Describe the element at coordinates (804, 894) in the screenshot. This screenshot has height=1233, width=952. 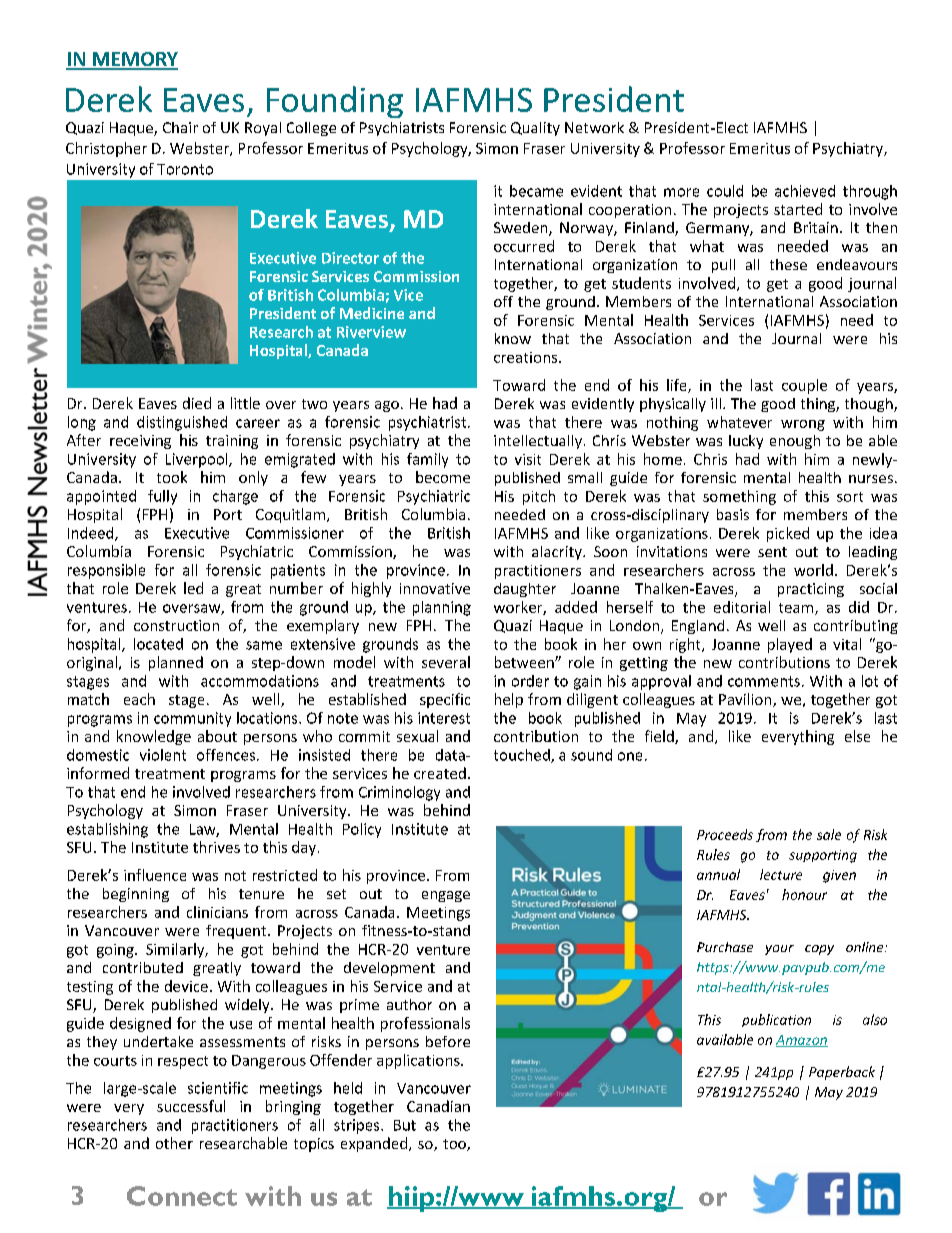
I see `honour` at that location.
